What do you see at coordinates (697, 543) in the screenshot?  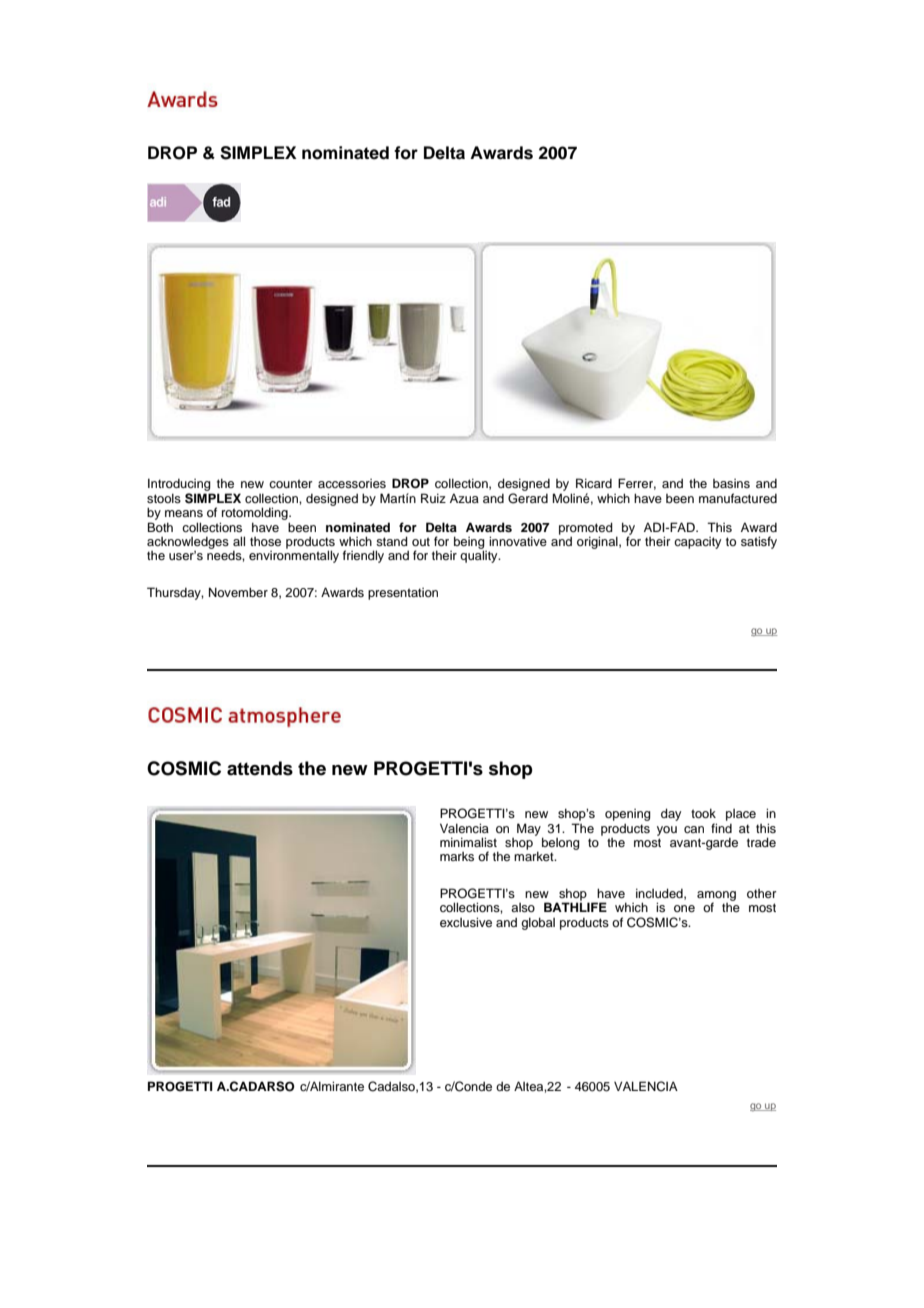 I see `capacity` at bounding box center [697, 543].
